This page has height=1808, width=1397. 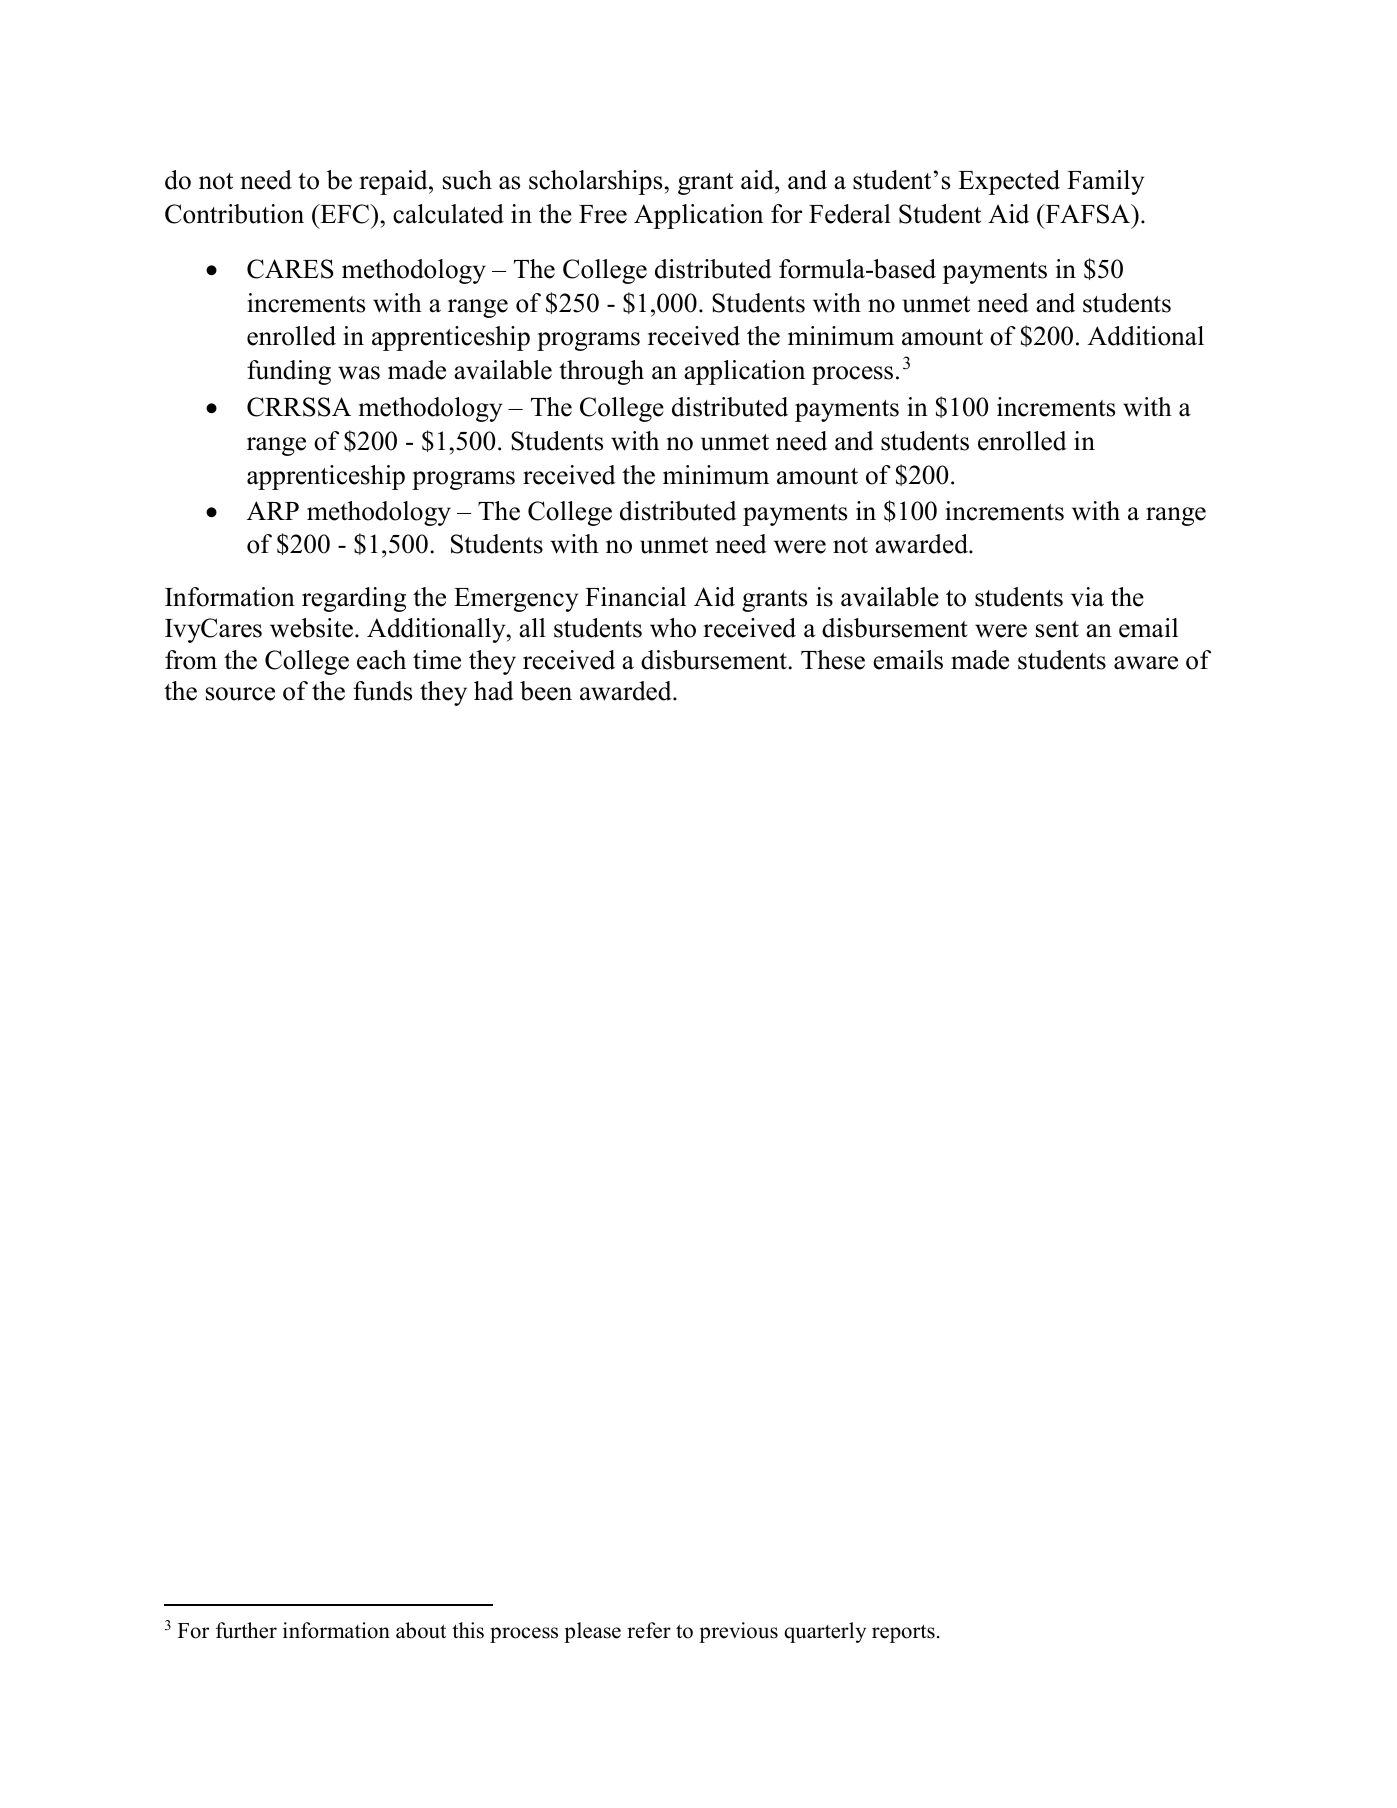 I want to click on via, so click(x=1087, y=597).
